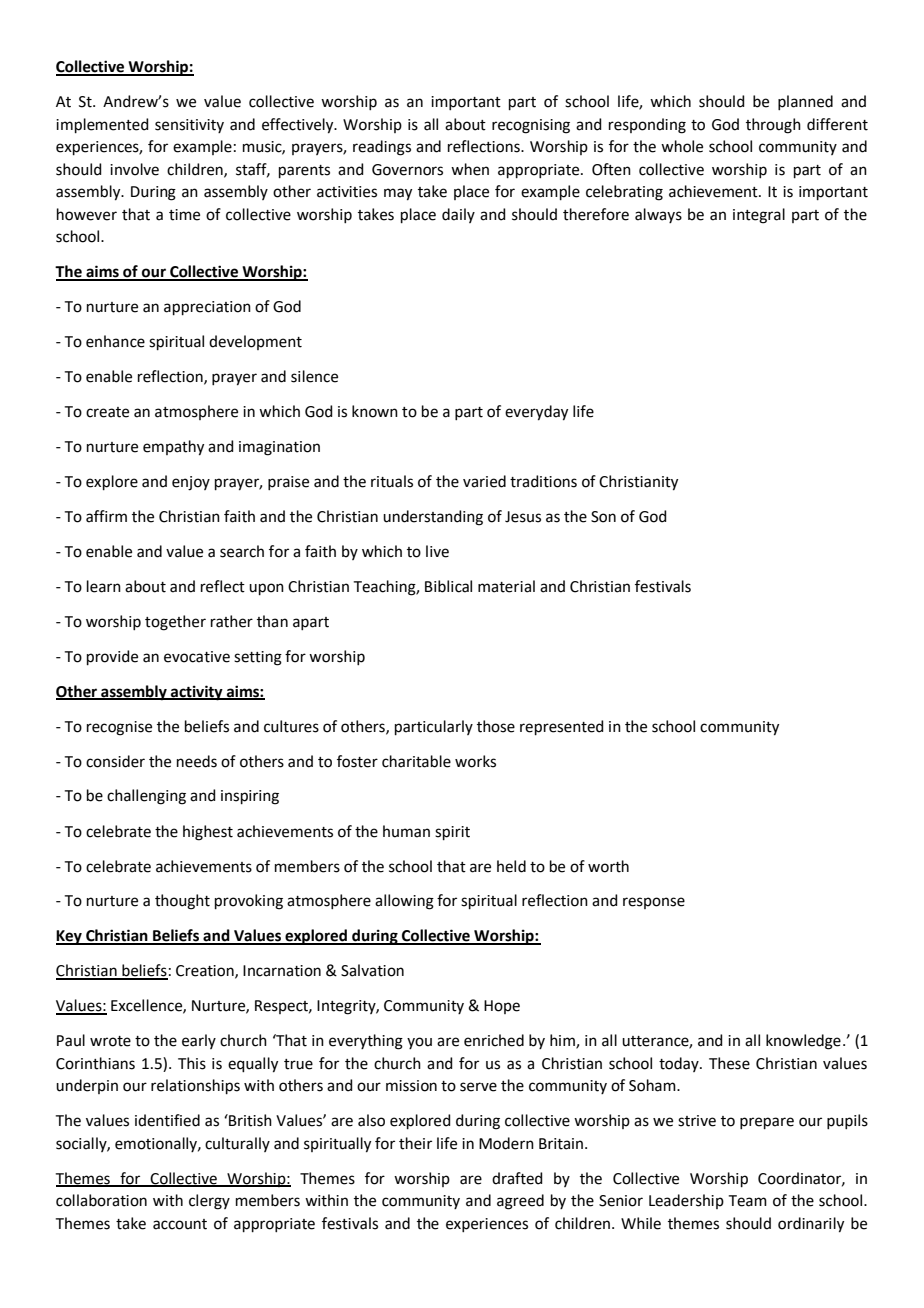 This document has width=924, height=1308. I want to click on evocative, so click(197, 657).
